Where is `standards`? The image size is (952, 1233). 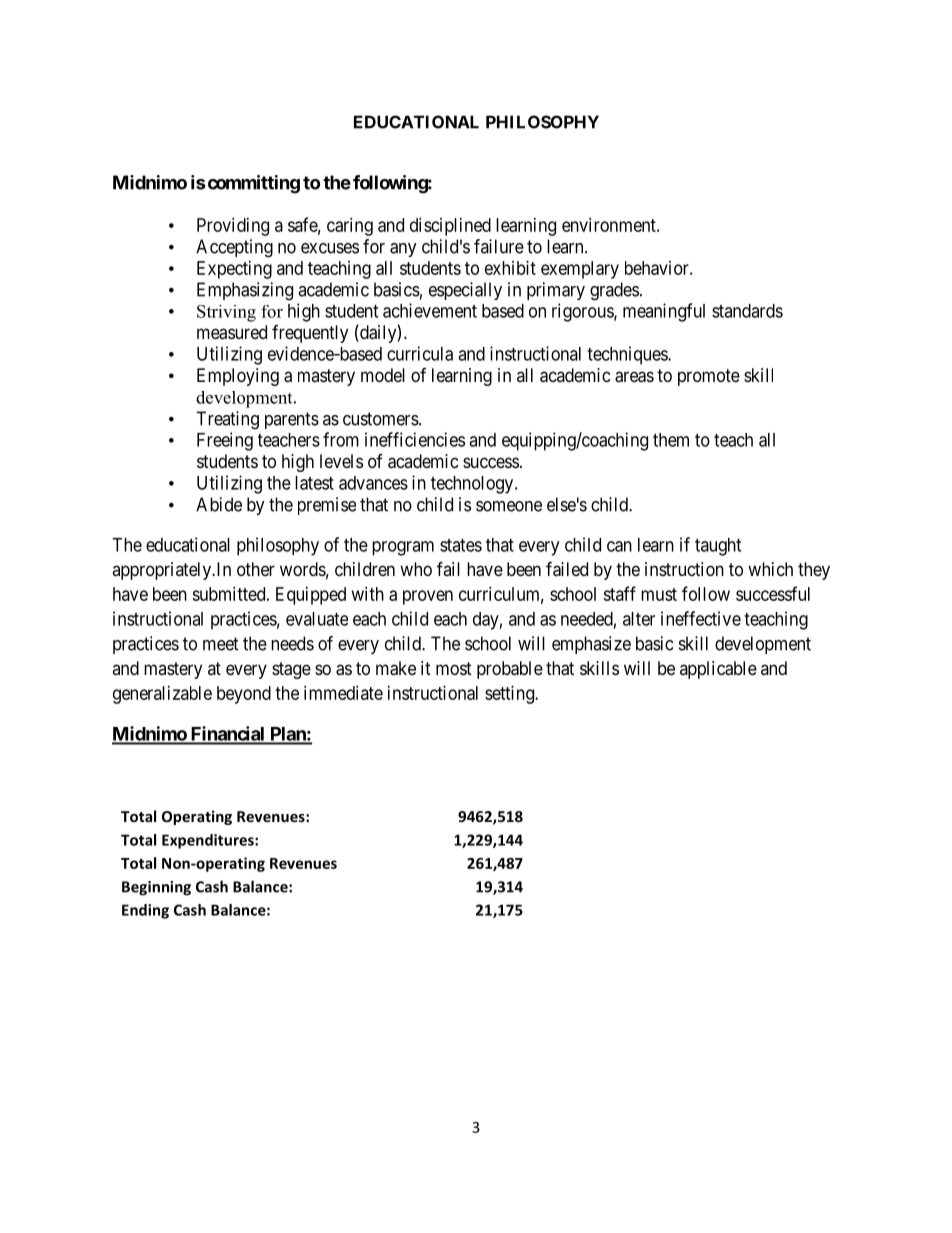 standards is located at coordinates (747, 311).
